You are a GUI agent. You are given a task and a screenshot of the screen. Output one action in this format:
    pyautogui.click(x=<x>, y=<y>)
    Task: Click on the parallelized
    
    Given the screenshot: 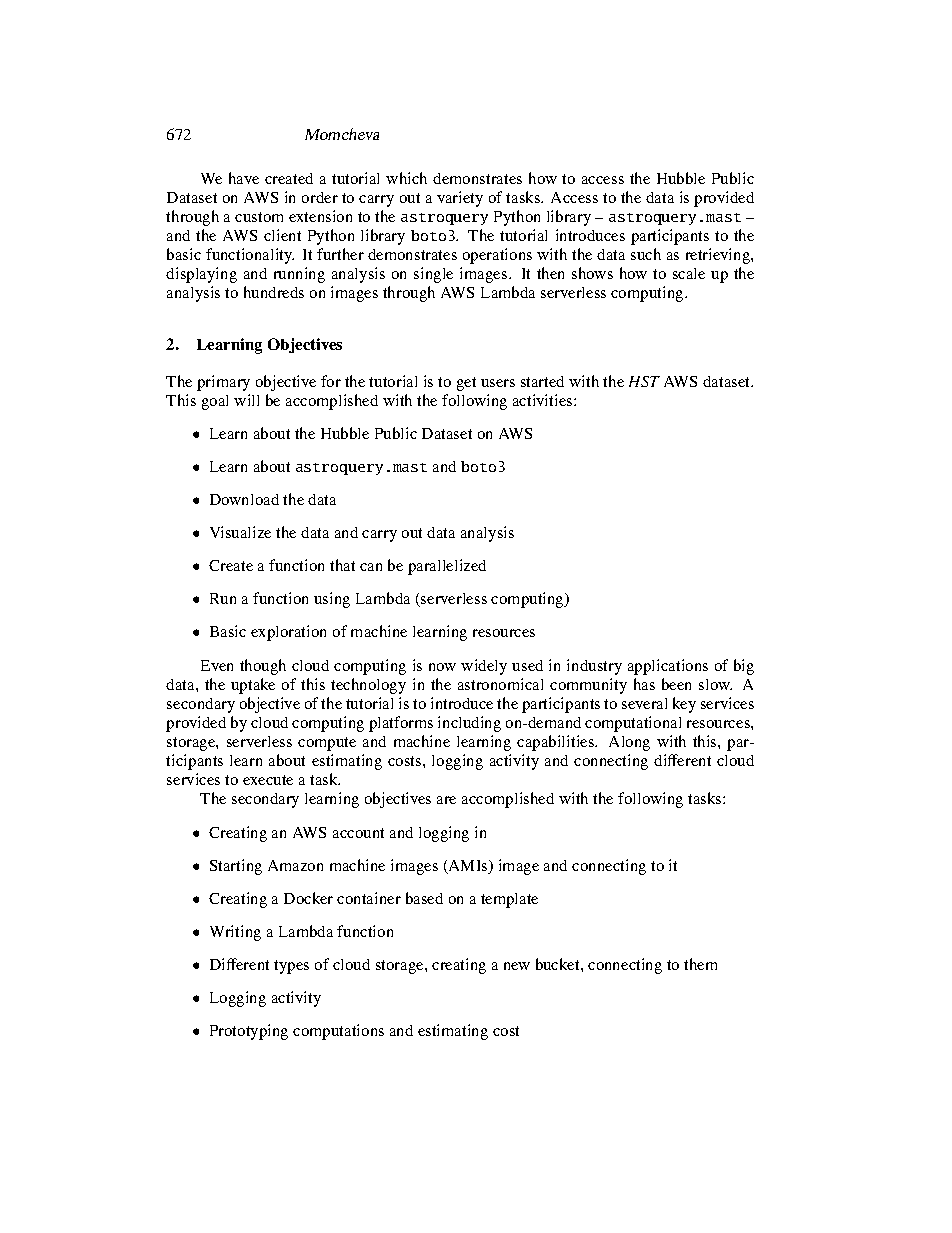 What is the action you would take?
    pyautogui.click(x=447, y=567)
